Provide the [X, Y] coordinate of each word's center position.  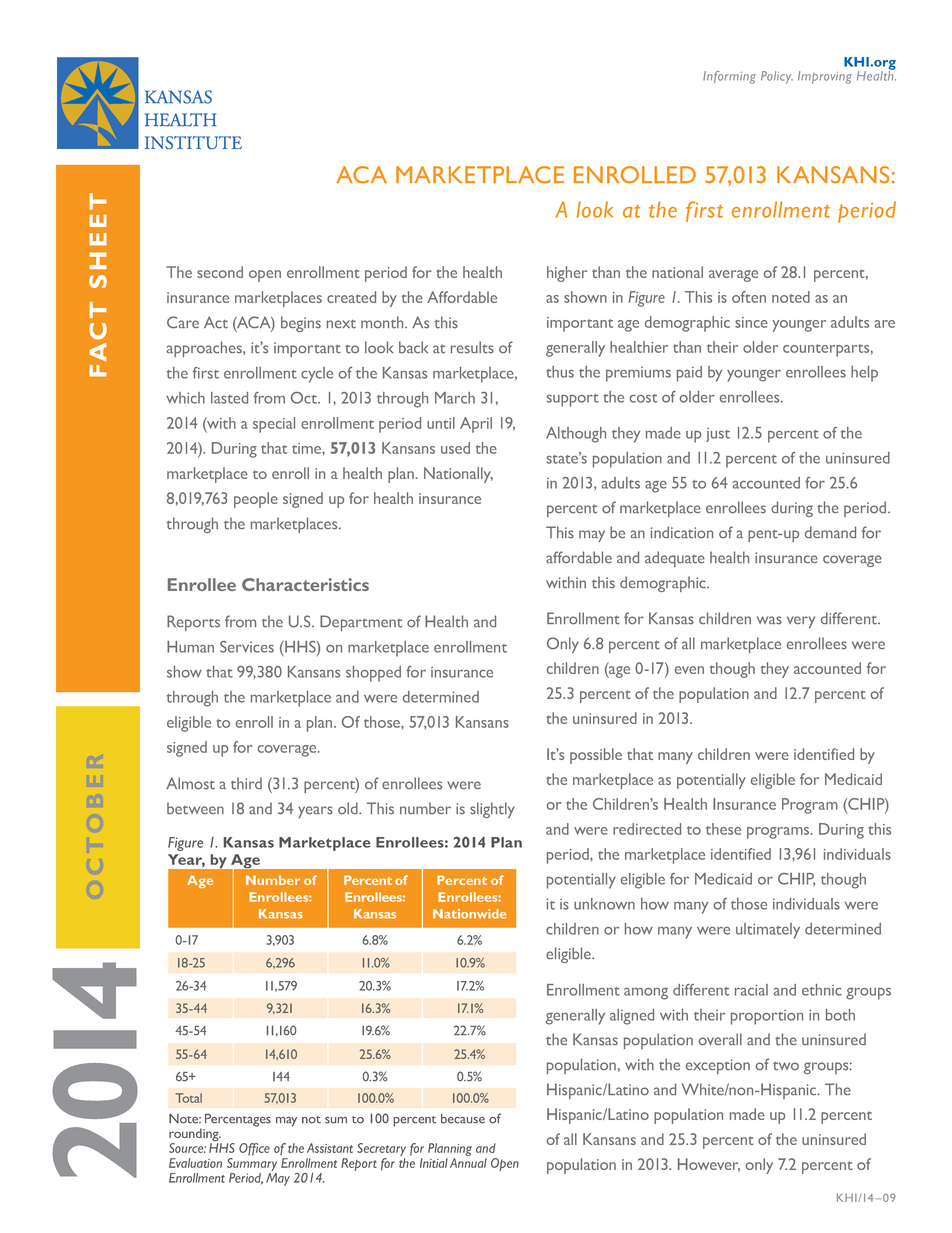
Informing [729, 77]
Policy [777, 77]
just [718, 435]
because [463, 1119]
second [220, 272]
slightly [492, 810]
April [476, 425]
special [274, 425]
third [246, 783]
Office [254, 1149]
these [723, 829]
